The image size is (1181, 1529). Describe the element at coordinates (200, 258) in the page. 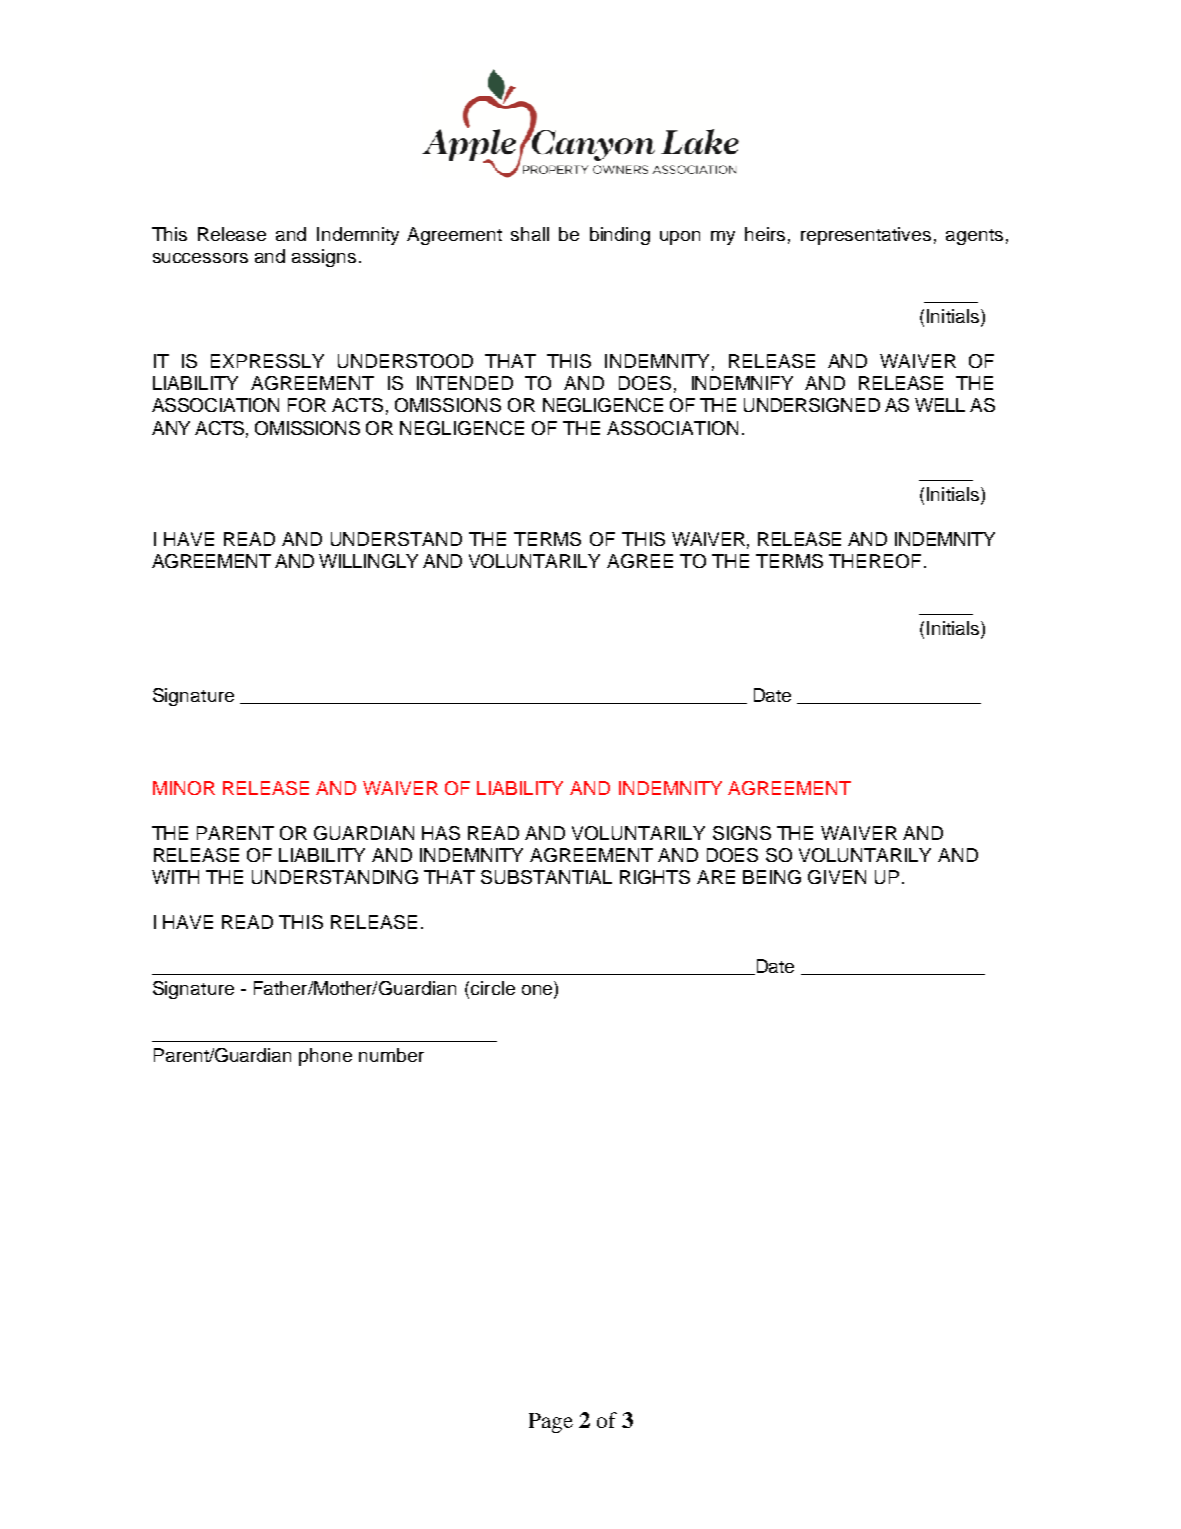

I see `successors` at that location.
